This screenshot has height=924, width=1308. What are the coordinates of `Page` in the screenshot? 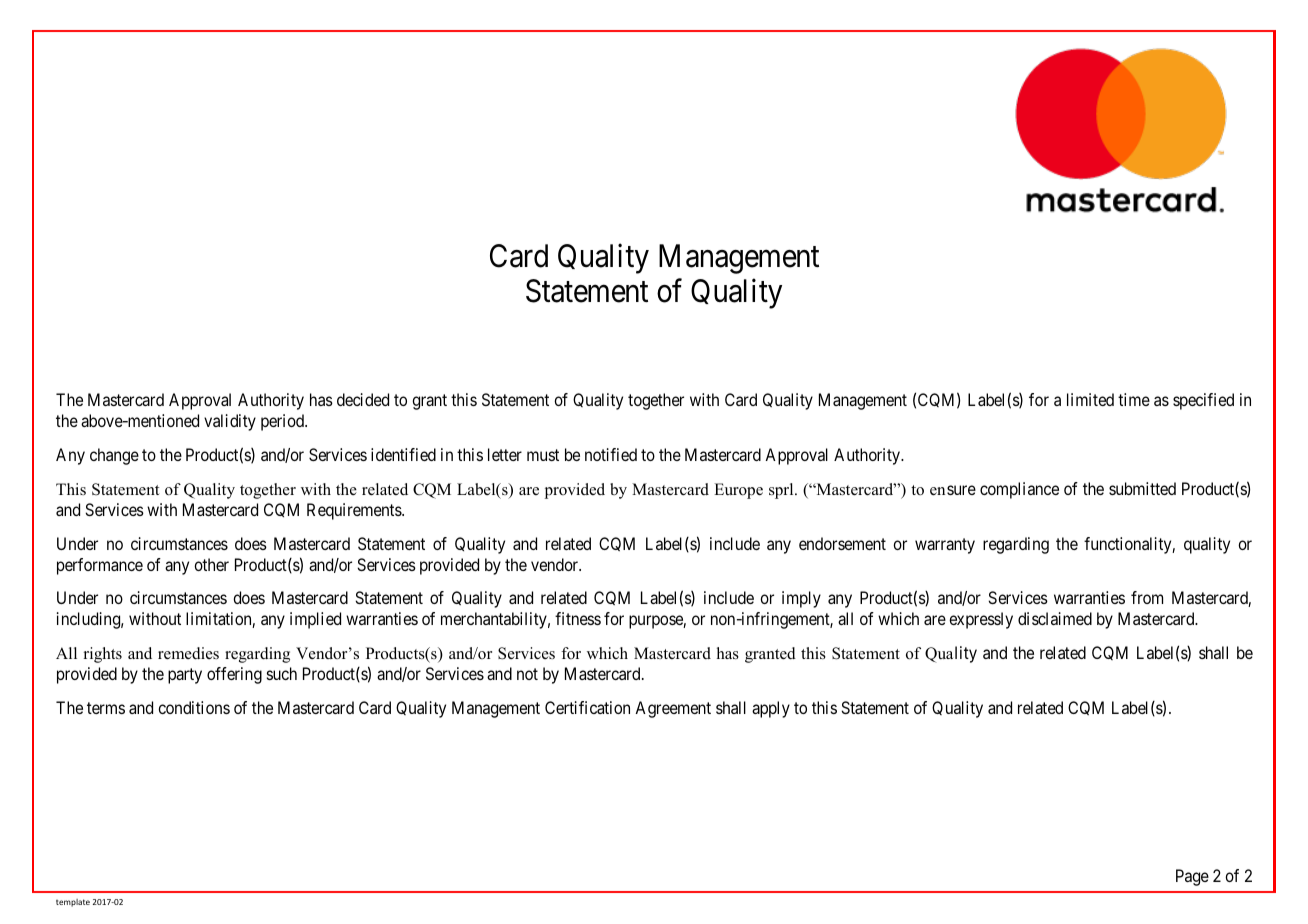 It's located at (1192, 877).
